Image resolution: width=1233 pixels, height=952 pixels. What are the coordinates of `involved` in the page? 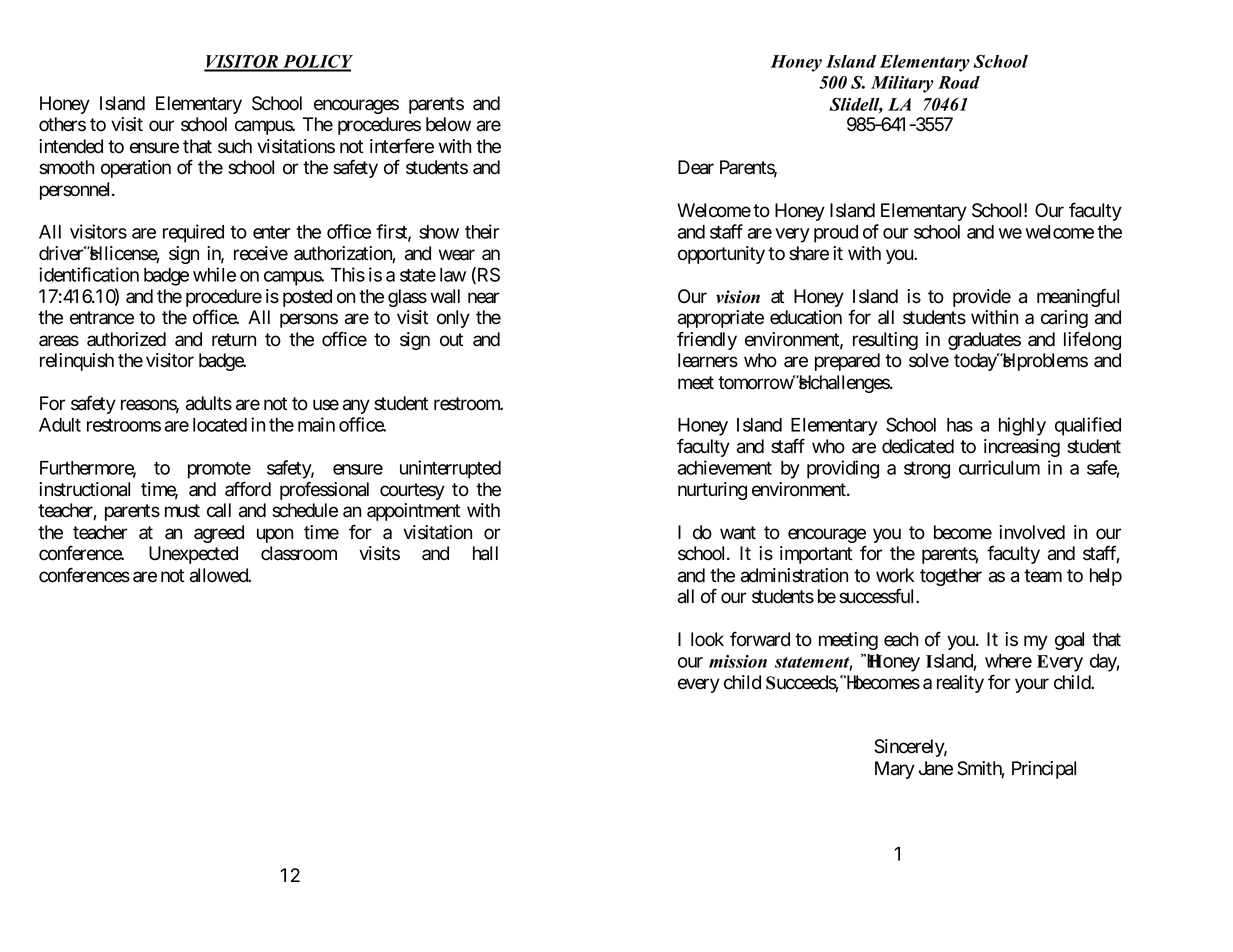 It's located at (1032, 532).
